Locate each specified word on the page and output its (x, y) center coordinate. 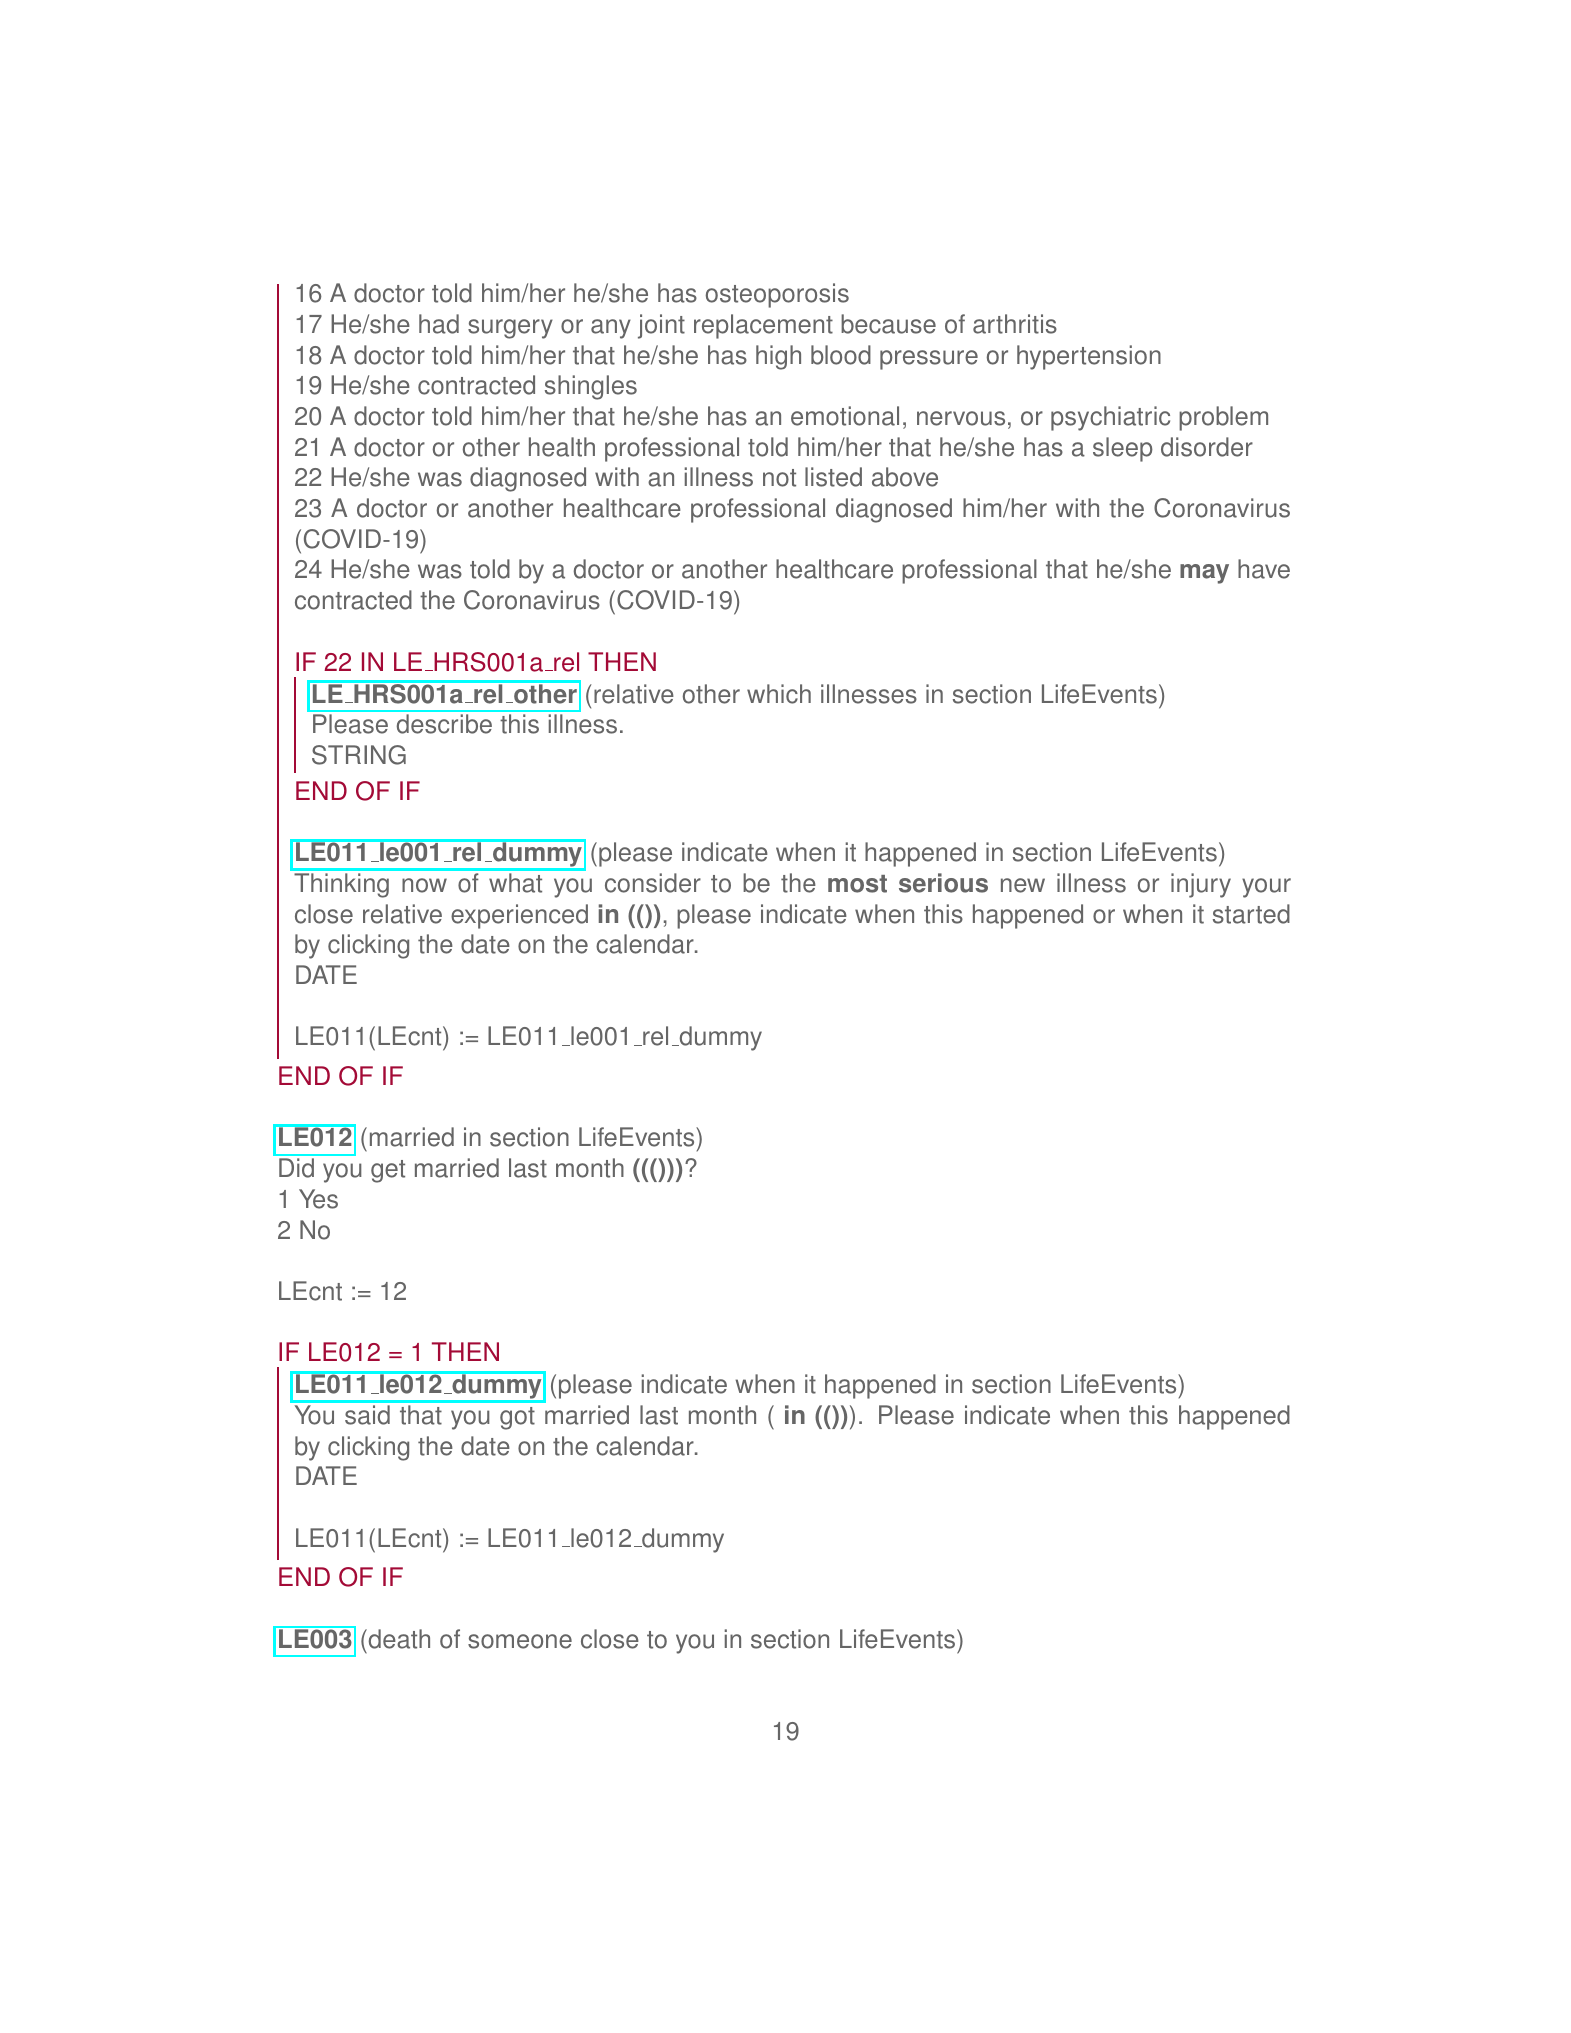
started (1251, 914)
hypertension (1089, 357)
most (857, 884)
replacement (763, 326)
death (398, 1639)
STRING (359, 755)
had (439, 324)
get (388, 1171)
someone (520, 1641)
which (779, 694)
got (517, 1418)
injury (1201, 885)
